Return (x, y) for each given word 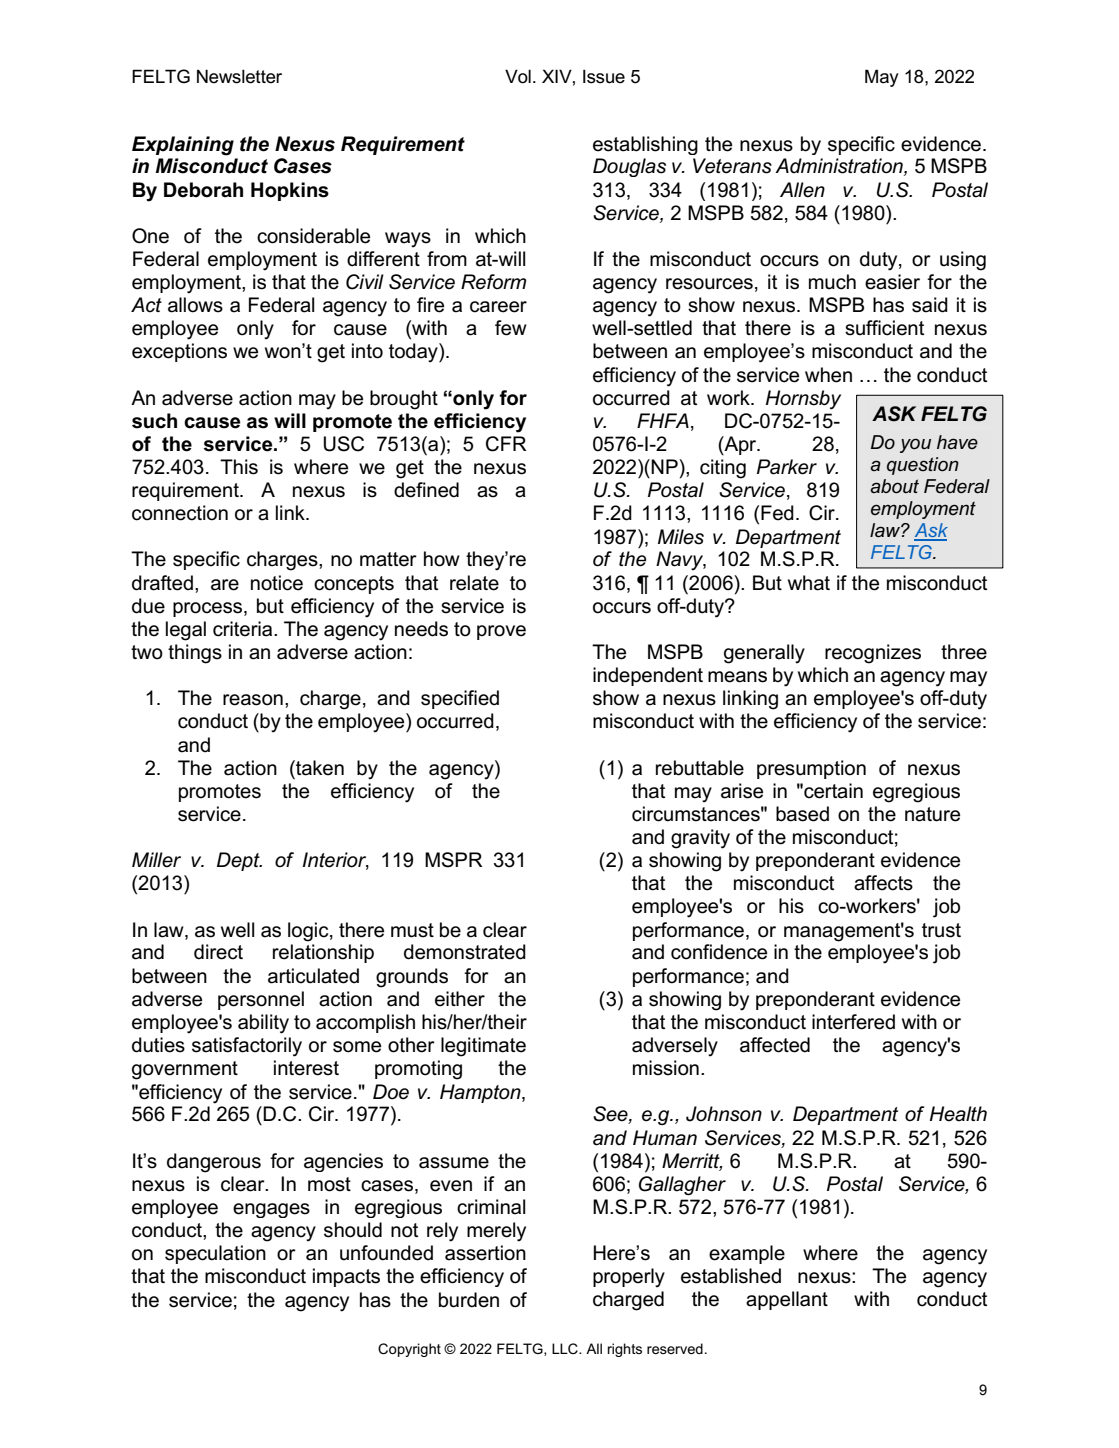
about (894, 486)
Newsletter (239, 76)
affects (883, 883)
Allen (802, 190)
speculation (215, 1254)
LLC (566, 1348)
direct (218, 952)
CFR (506, 444)
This (239, 467)
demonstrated (465, 952)
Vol (518, 76)
